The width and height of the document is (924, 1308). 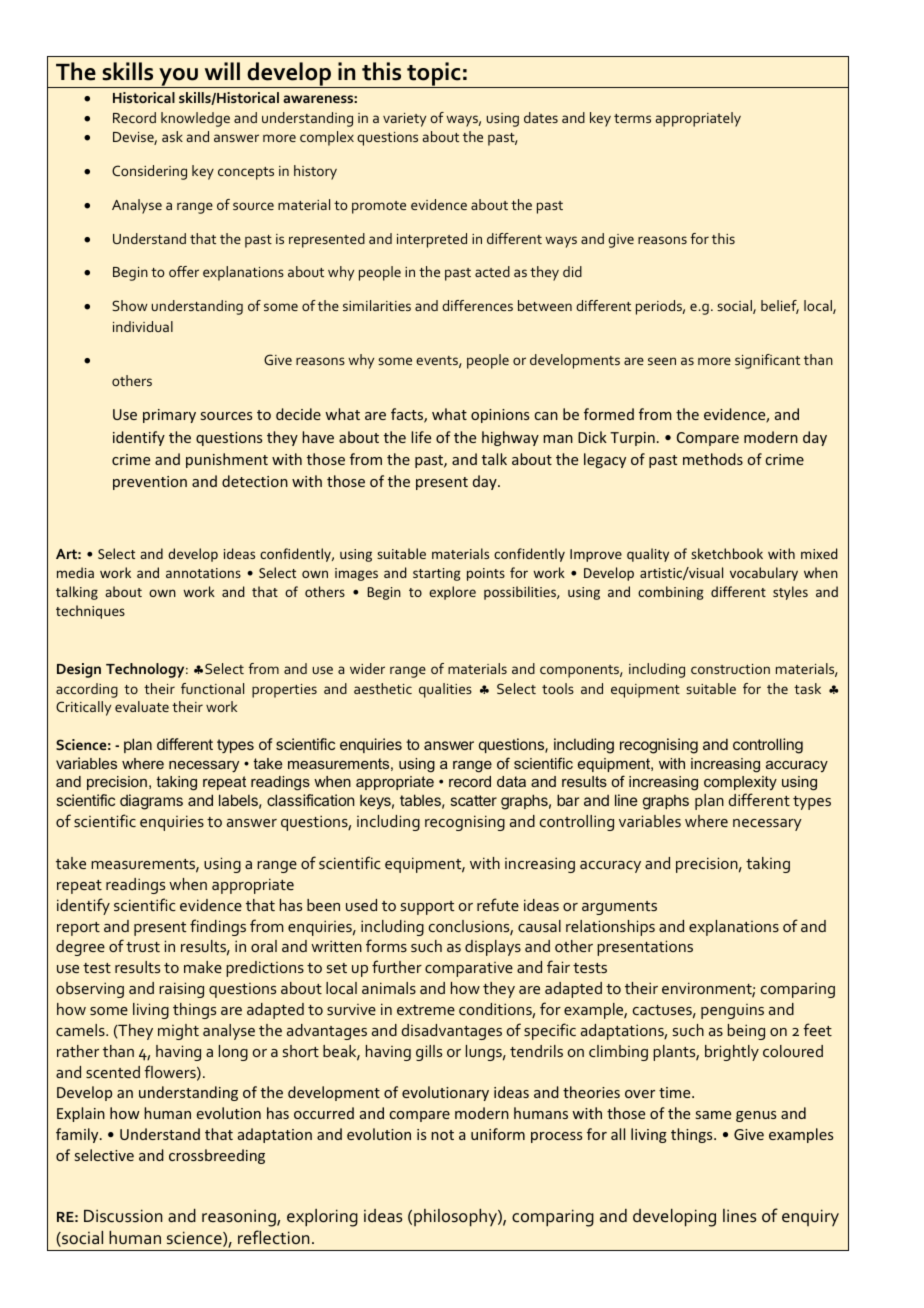 What do you see at coordinates (473, 800) in the document?
I see `scatter` at bounding box center [473, 800].
